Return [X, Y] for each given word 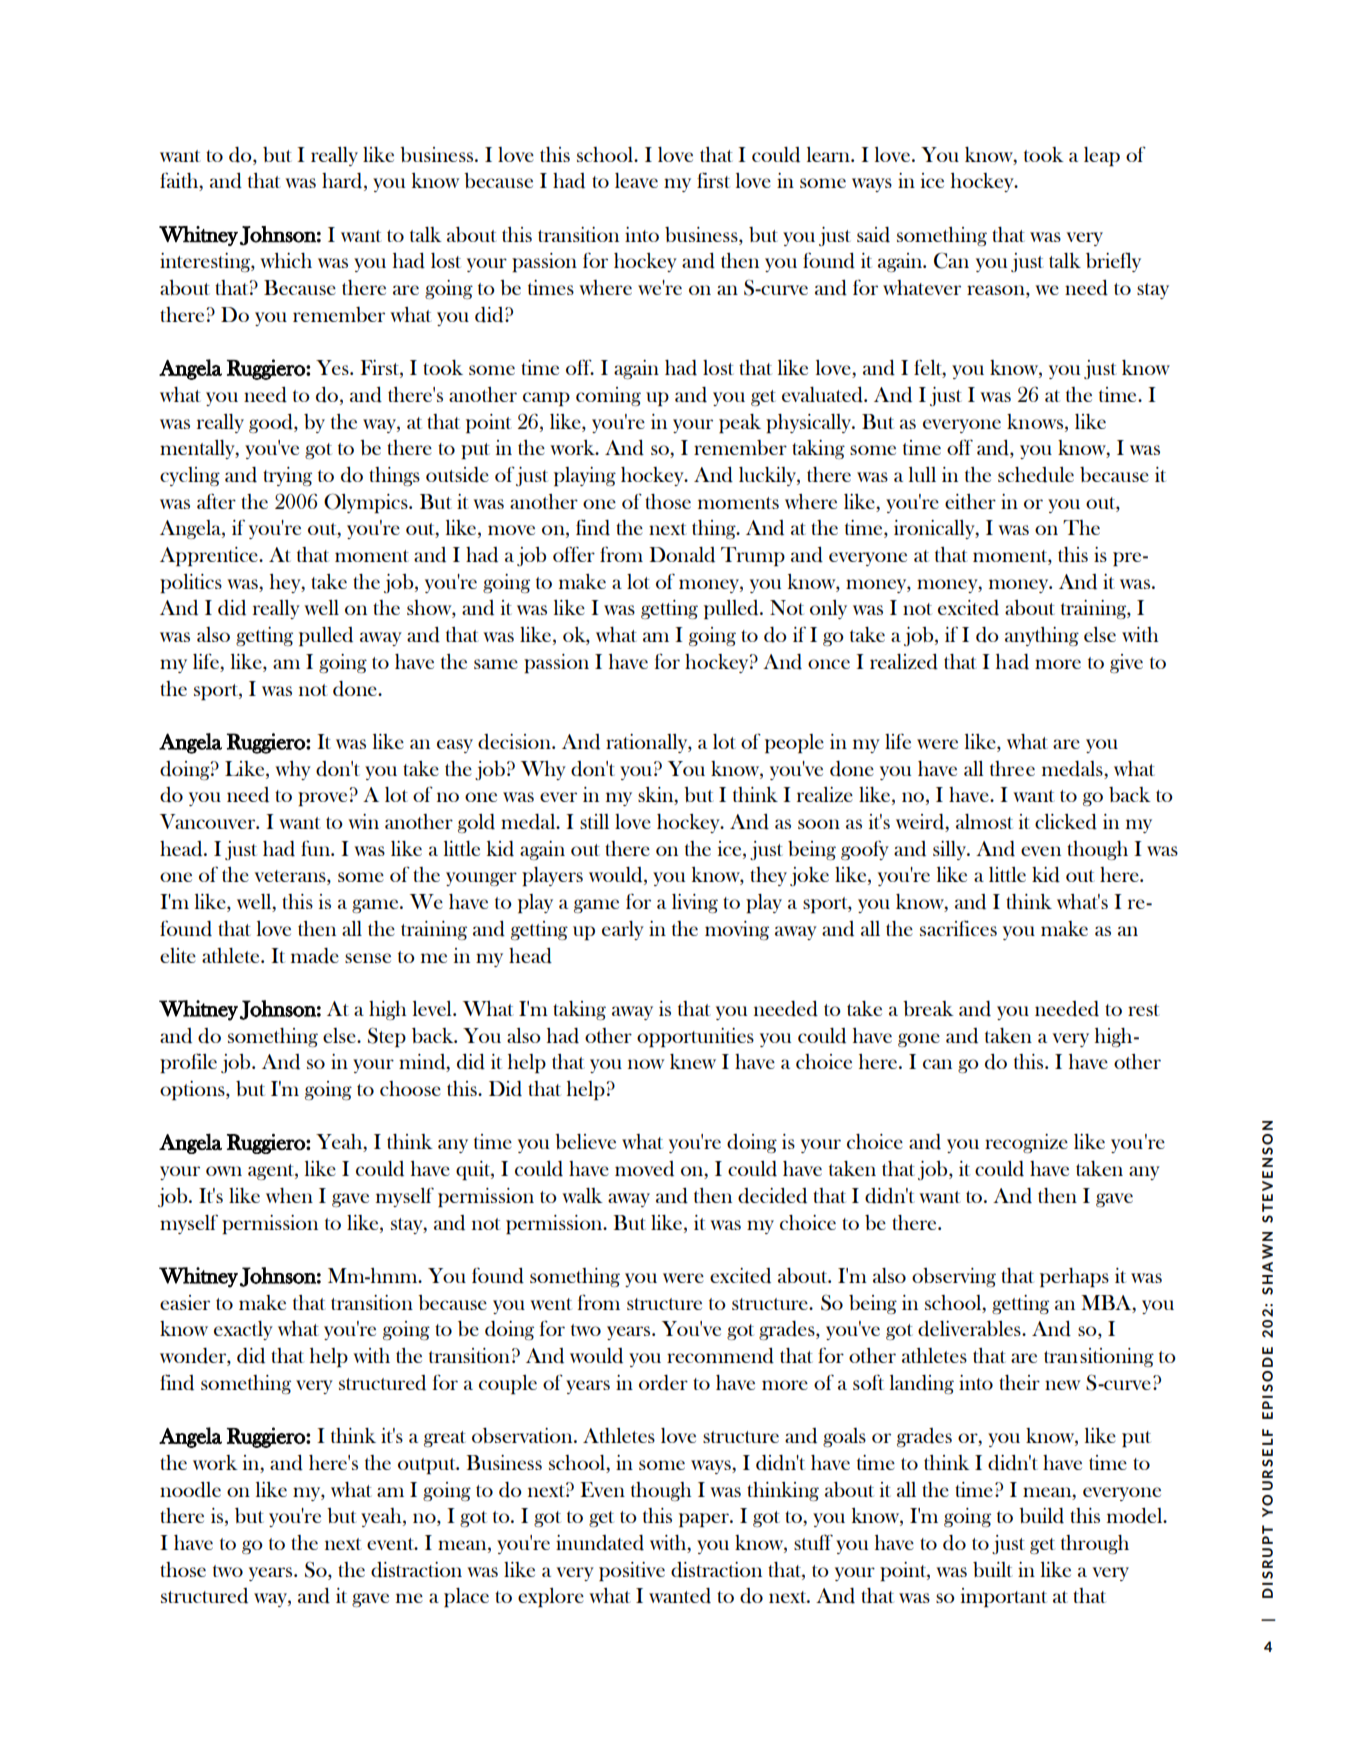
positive [632, 1571]
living [695, 903]
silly [951, 850]
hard [343, 182]
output [428, 1466]
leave [636, 180]
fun [316, 848]
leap [1102, 156]
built [993, 1569]
